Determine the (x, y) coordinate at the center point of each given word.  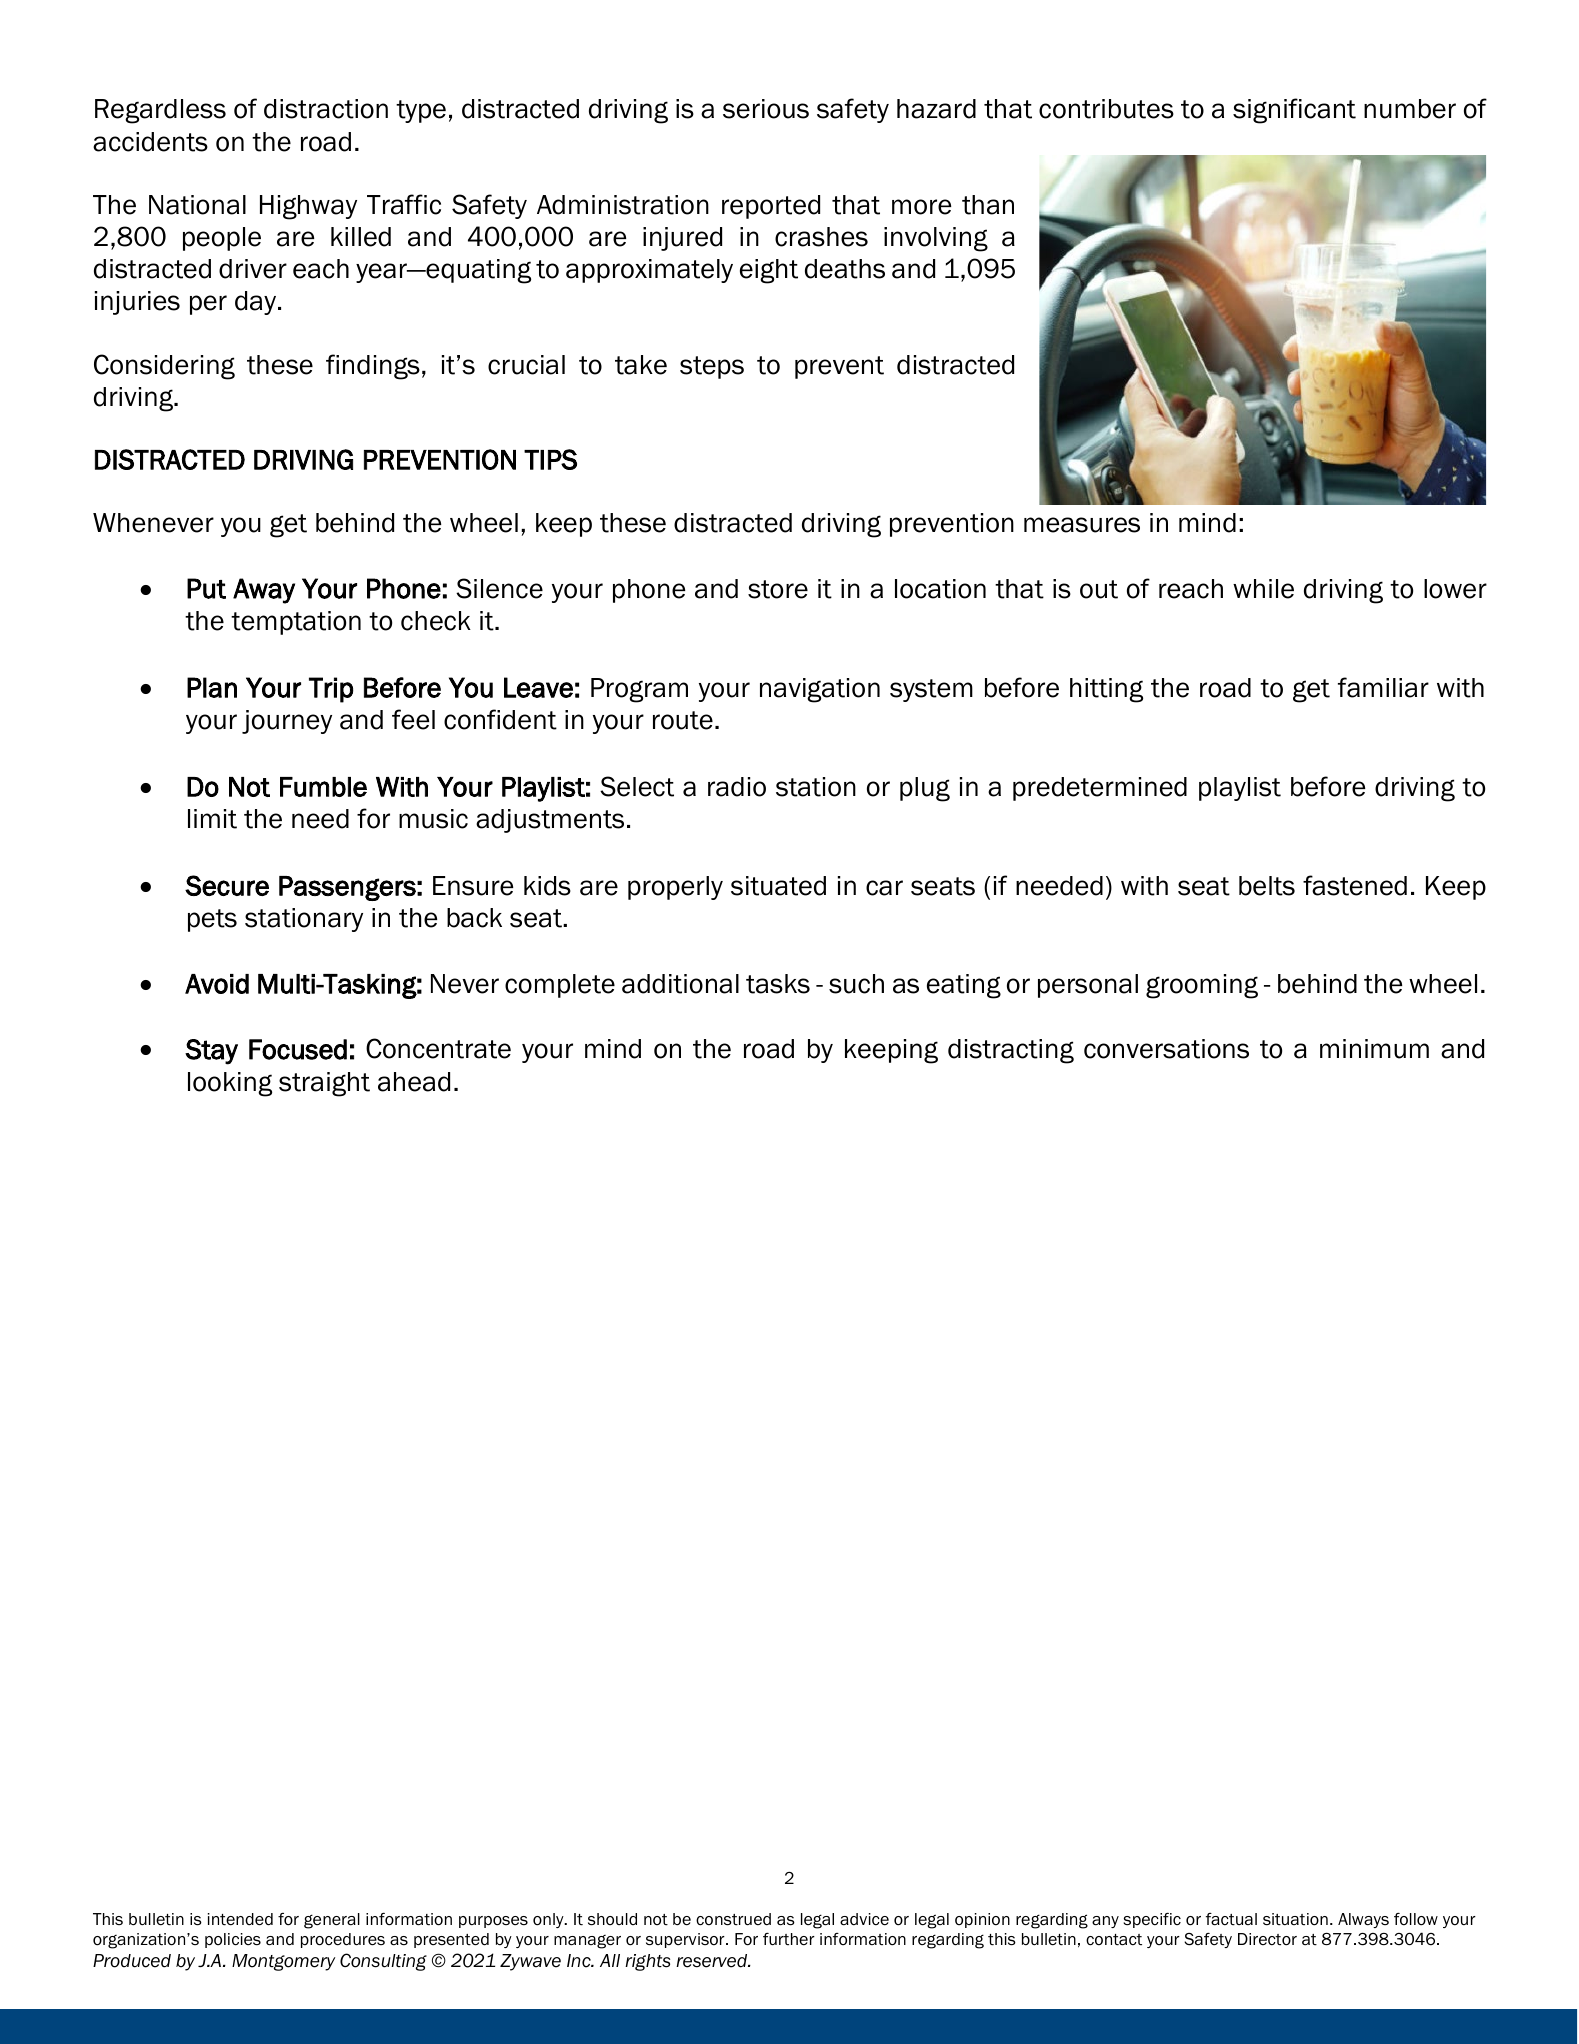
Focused (298, 1049)
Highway (308, 207)
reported (771, 207)
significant (1294, 111)
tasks (778, 984)
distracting (1011, 1051)
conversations (1166, 1049)
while (1263, 589)
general (332, 1921)
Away (264, 591)
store (778, 589)
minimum (1374, 1049)
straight (324, 1084)
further (789, 1939)
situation (1295, 1919)
